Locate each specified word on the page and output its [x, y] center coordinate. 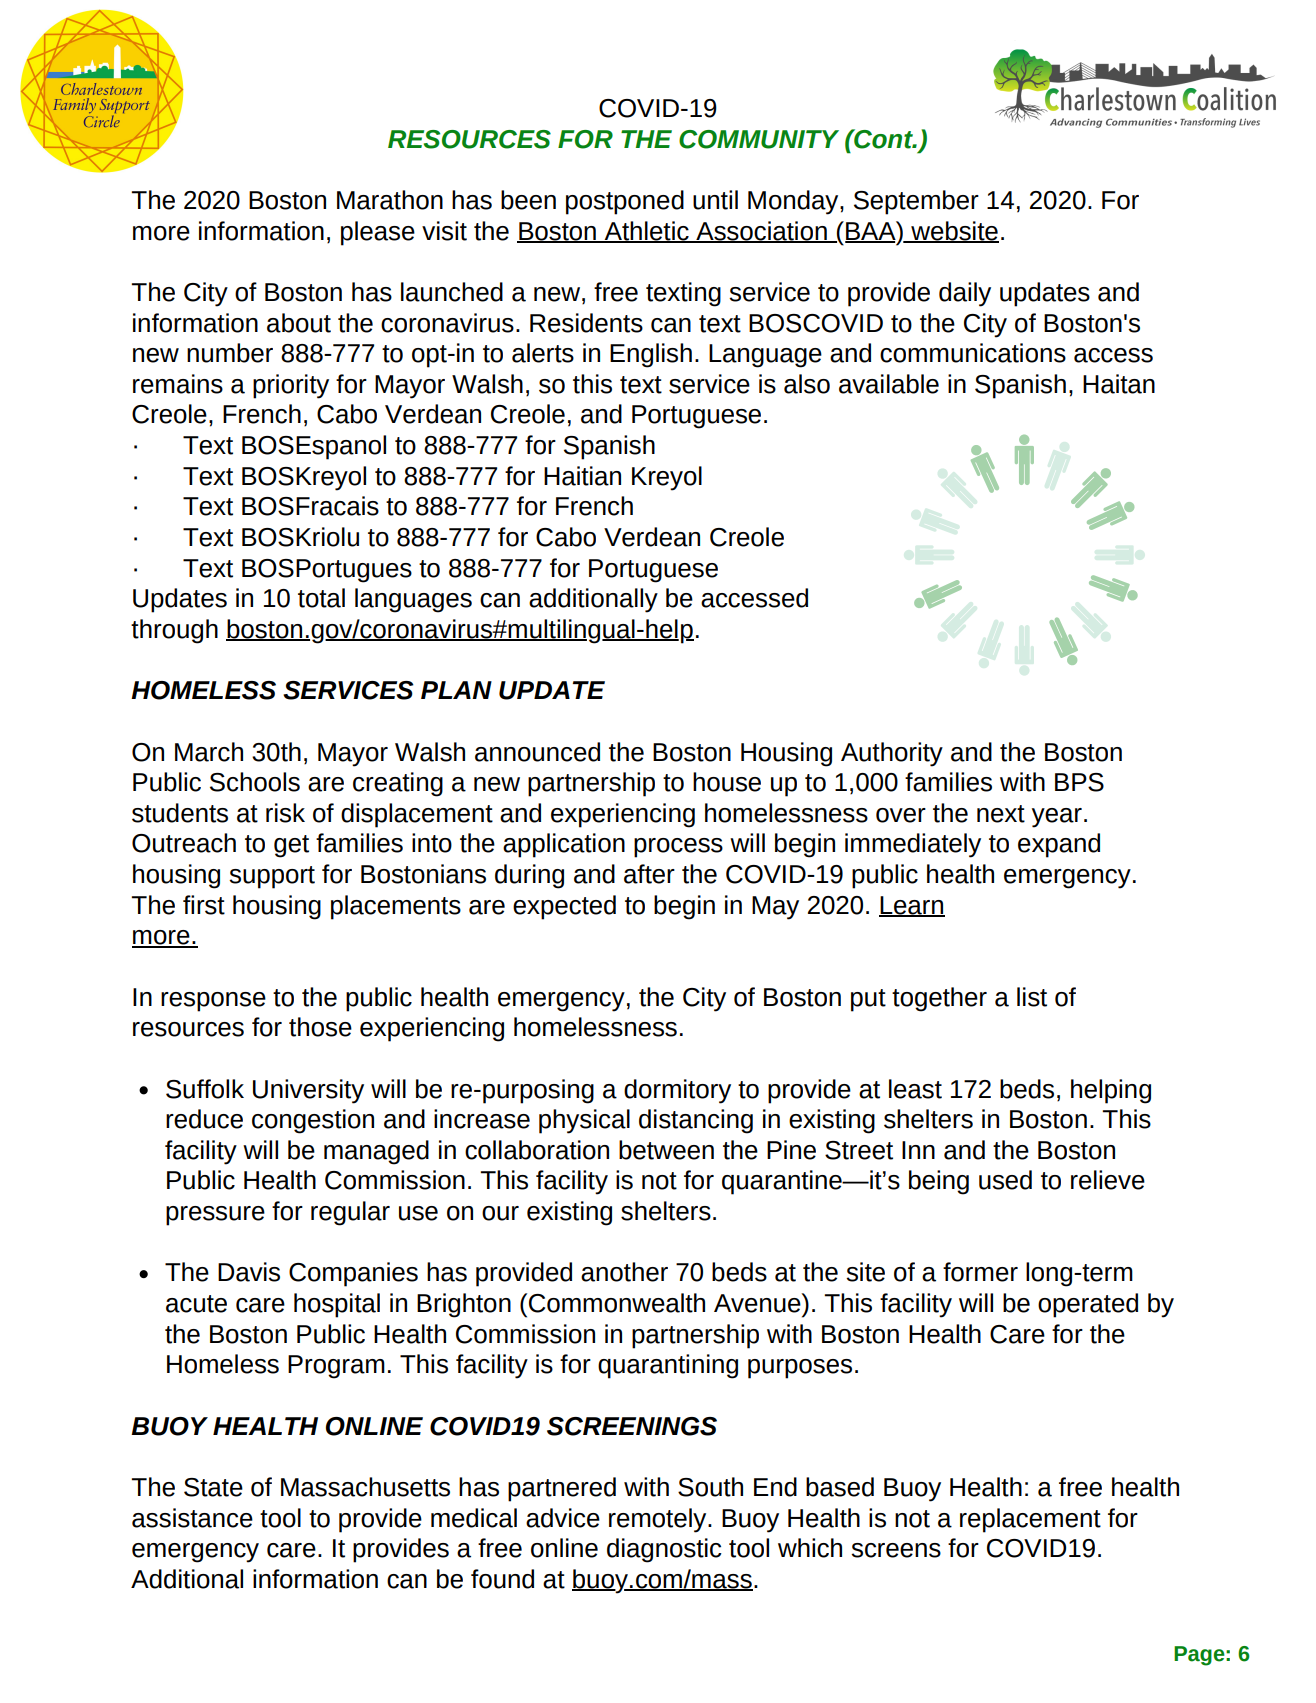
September [916, 202]
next [1001, 814]
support [272, 877]
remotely [659, 1520]
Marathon [390, 200]
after [649, 874]
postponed [625, 202]
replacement [1030, 1520]
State [213, 1487]
